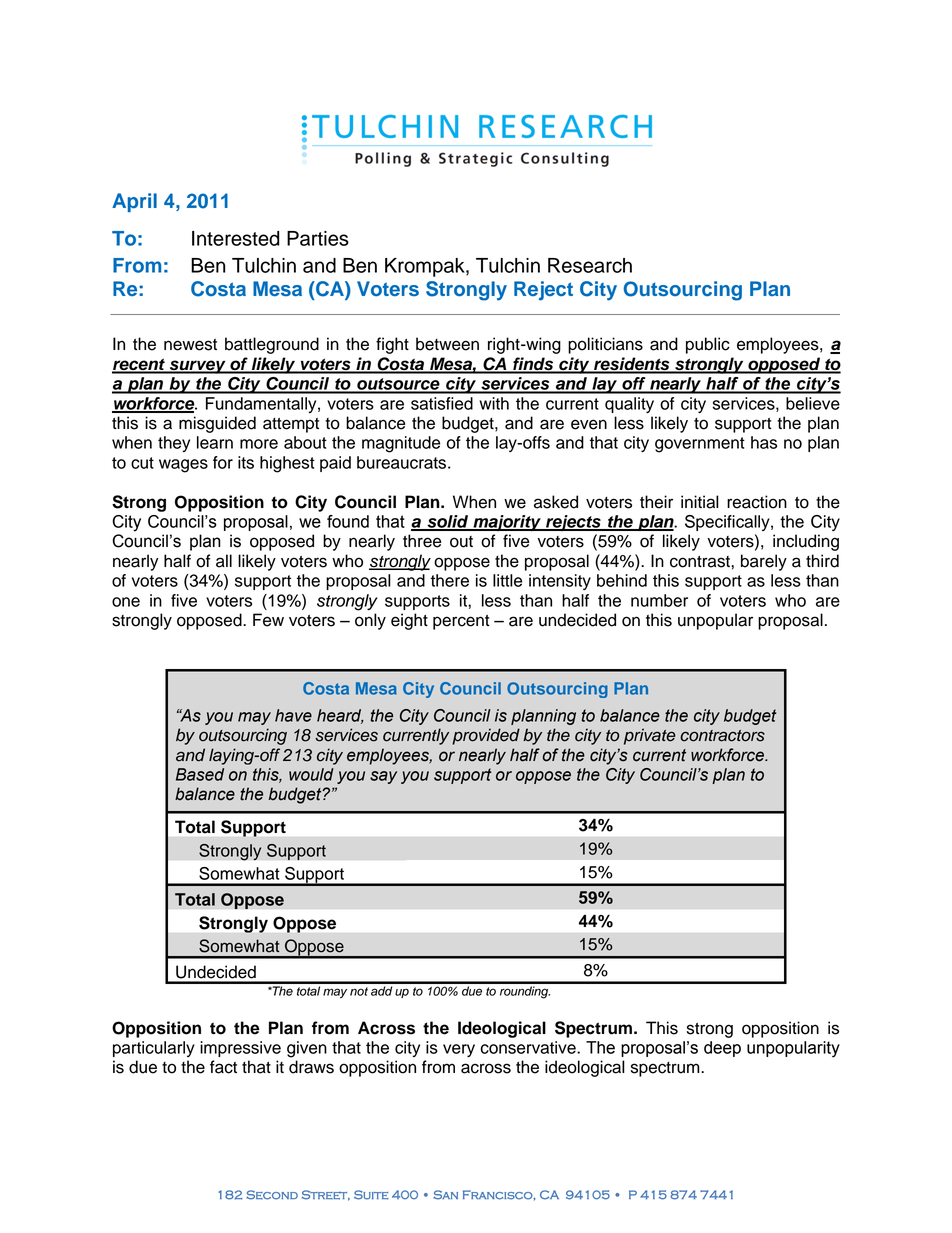 The image size is (952, 1233). I want to click on have, so click(293, 715).
